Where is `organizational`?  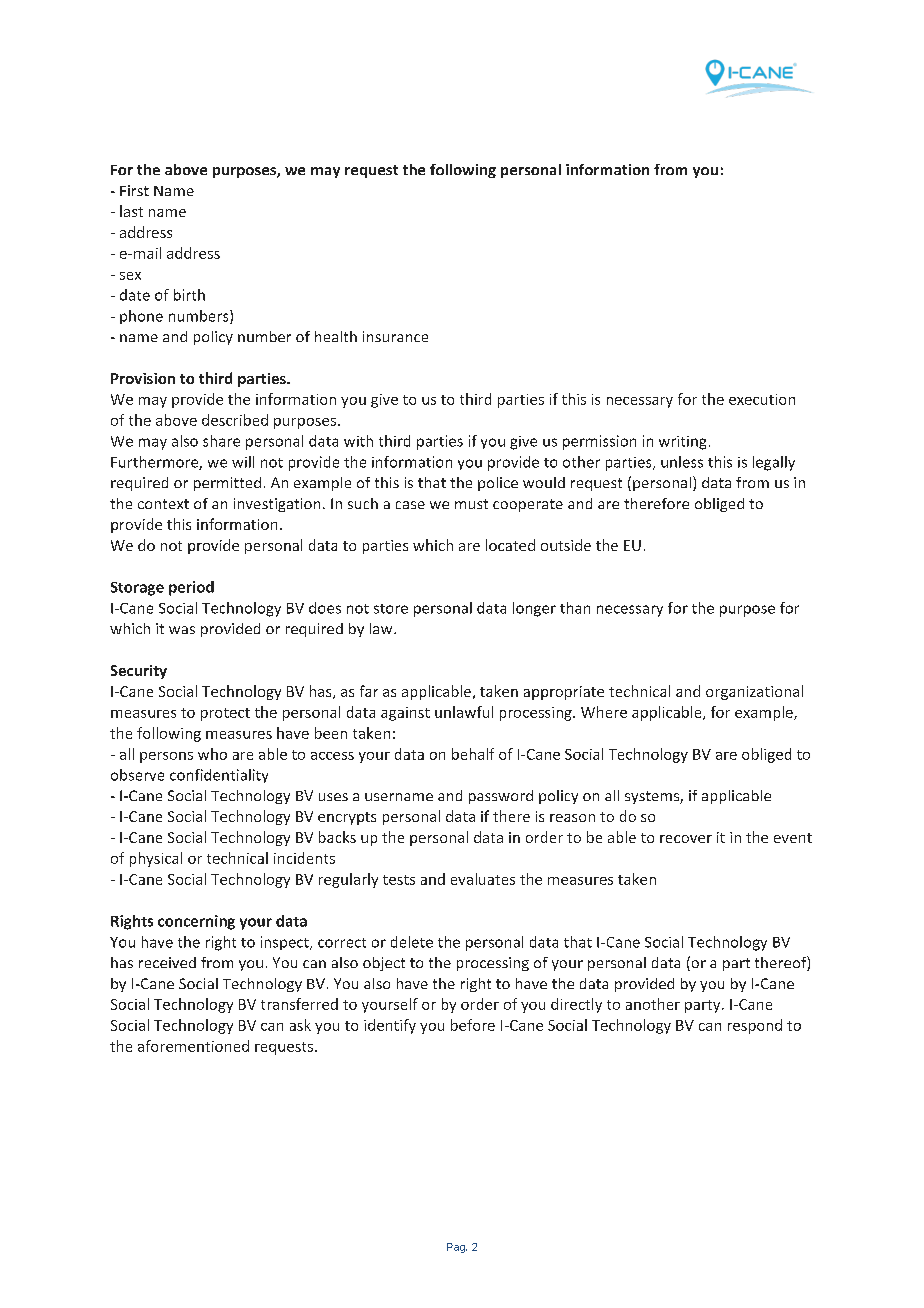 organizational is located at coordinates (754, 692).
